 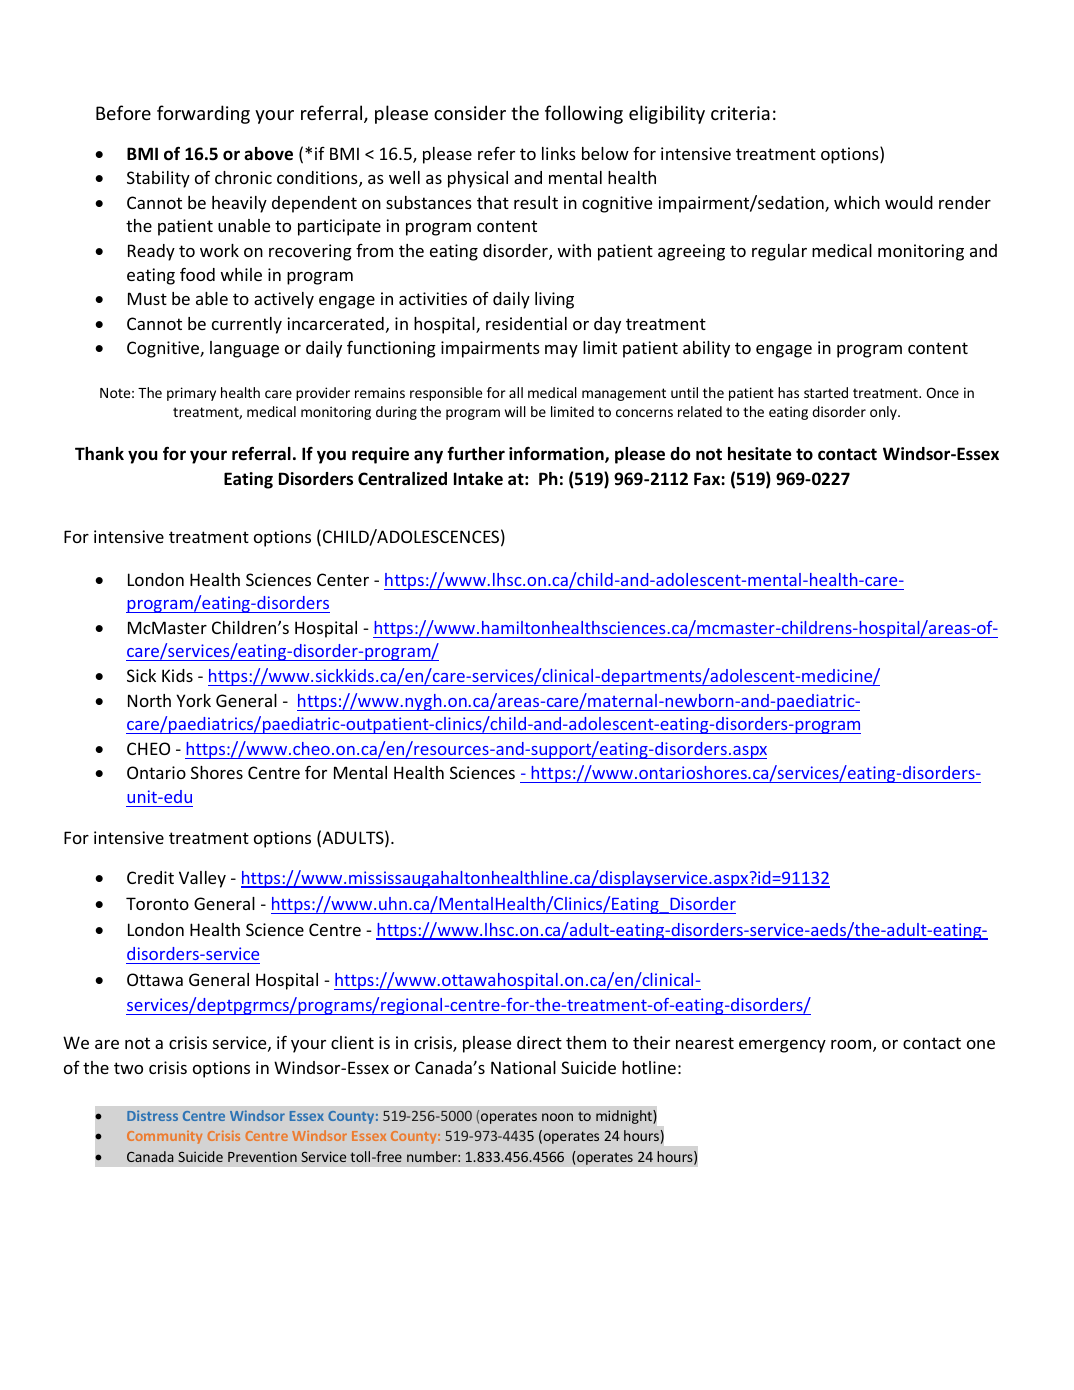 I want to click on forwarding, so click(x=203, y=114).
